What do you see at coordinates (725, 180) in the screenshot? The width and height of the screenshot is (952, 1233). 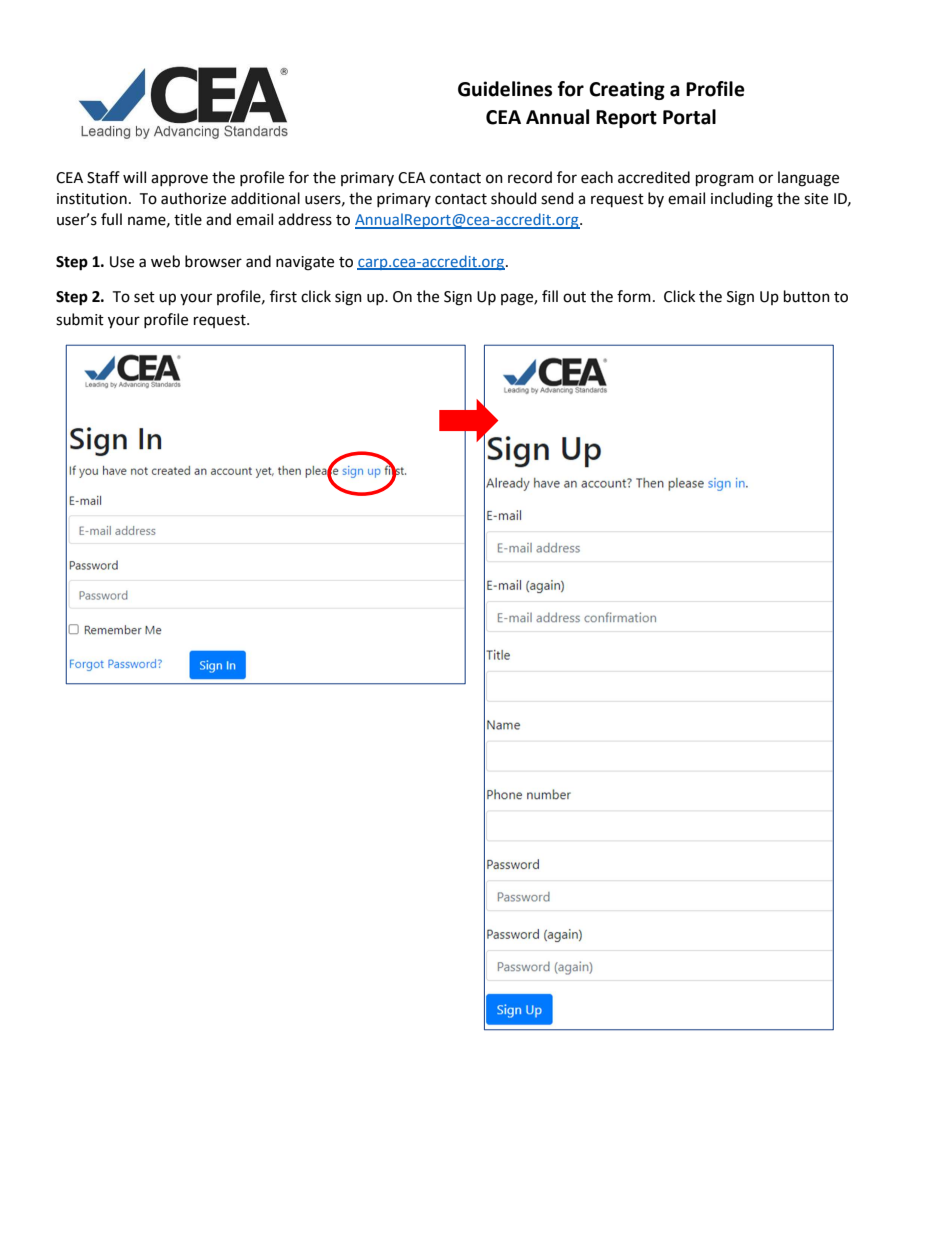 I see `program` at bounding box center [725, 180].
